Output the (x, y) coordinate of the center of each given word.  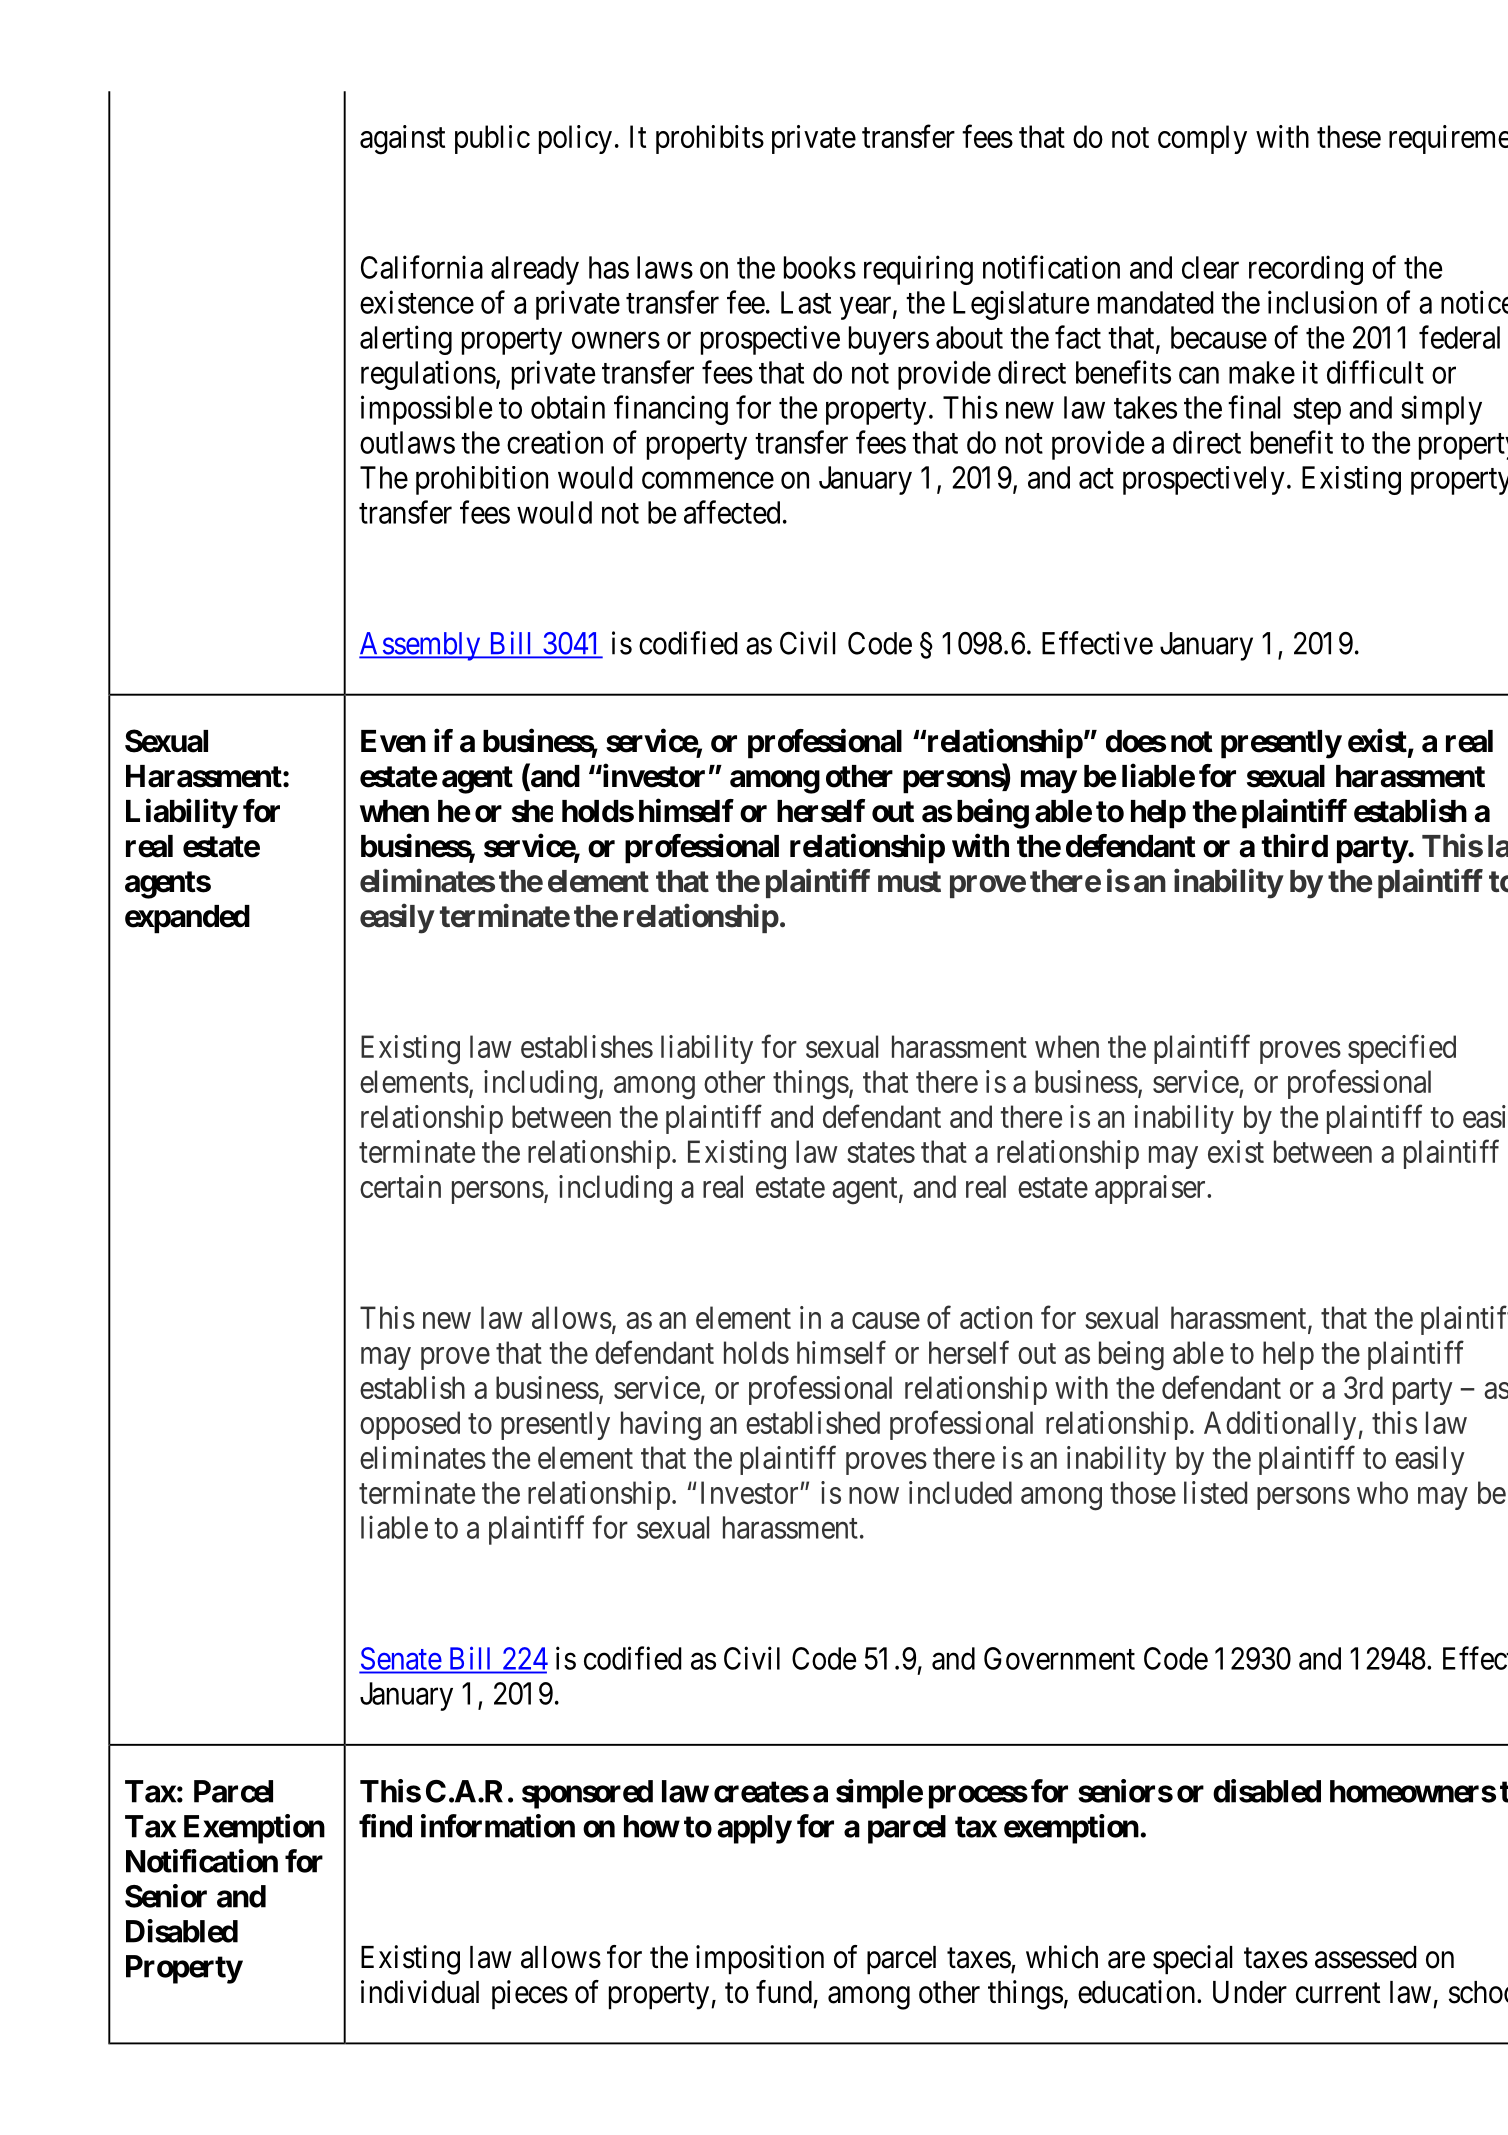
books (820, 267)
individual (420, 1992)
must (909, 882)
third (1294, 846)
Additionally (1280, 1425)
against (402, 140)
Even (393, 741)
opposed (410, 1425)
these (1349, 136)
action (996, 1317)
